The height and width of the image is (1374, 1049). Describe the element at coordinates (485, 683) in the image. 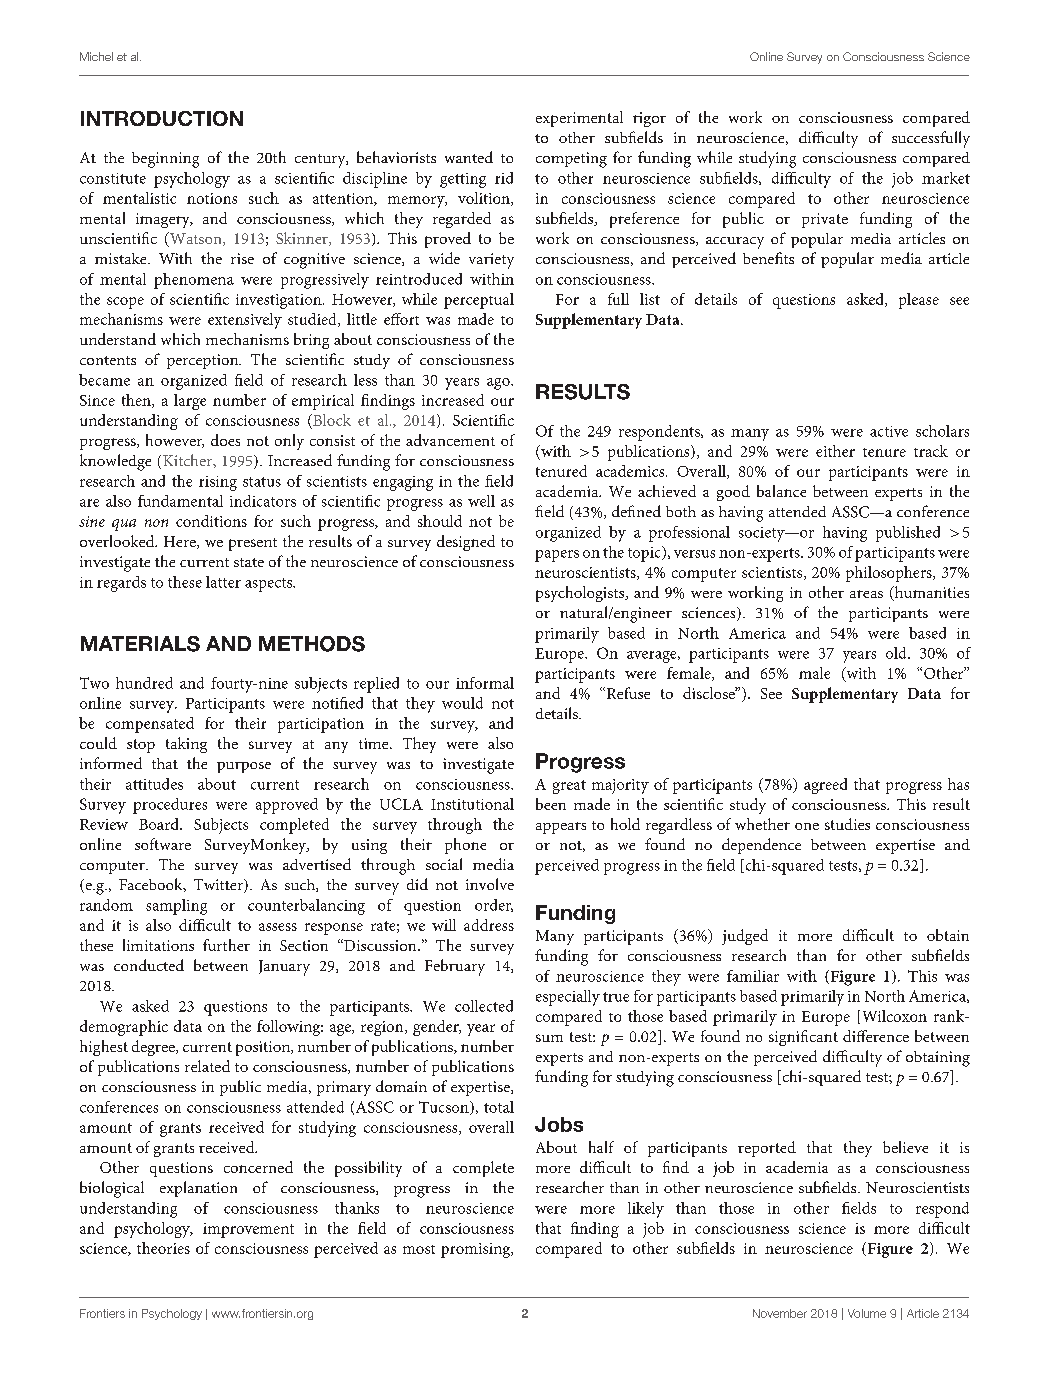

I see `informal` at that location.
